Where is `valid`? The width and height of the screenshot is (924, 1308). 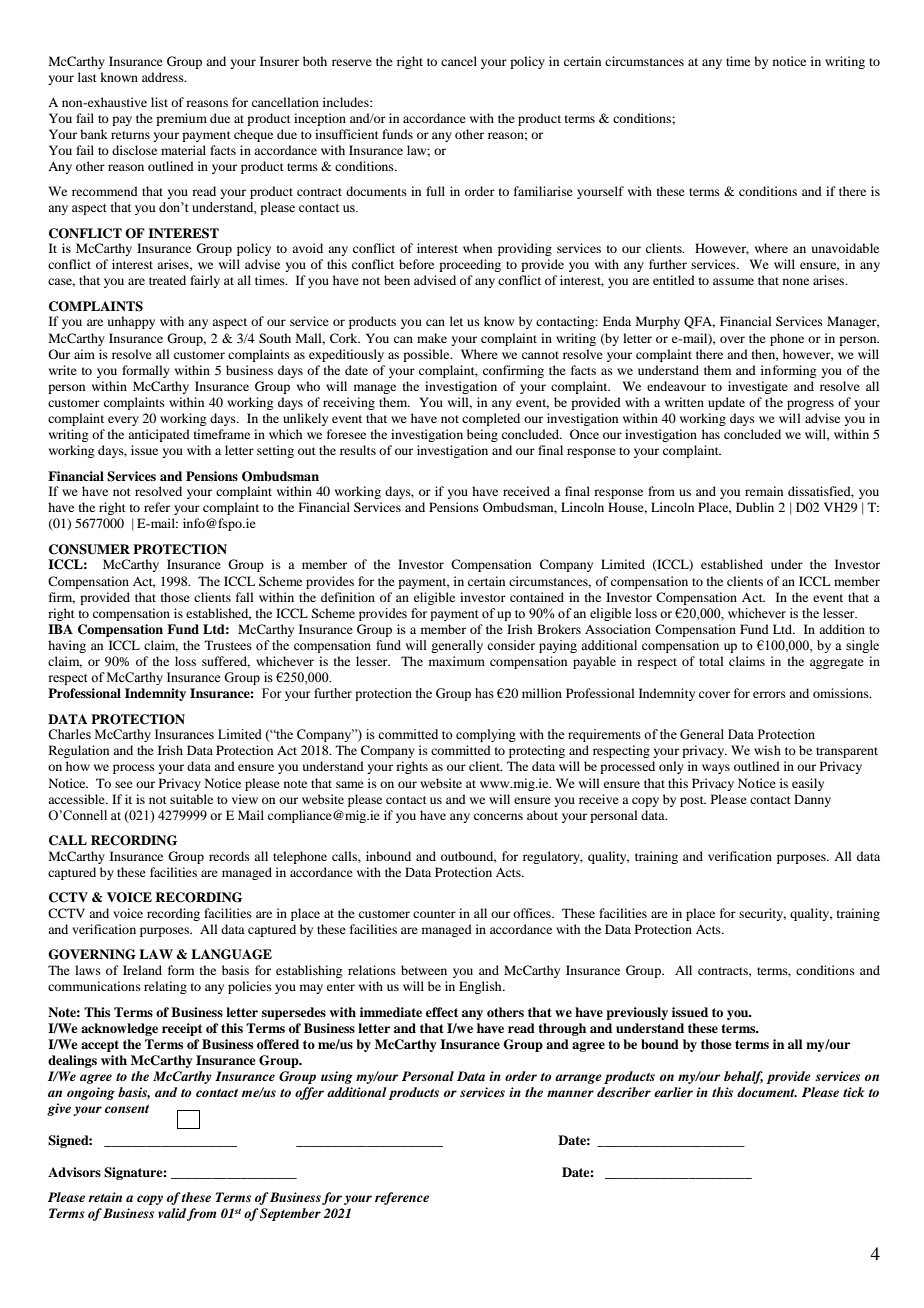 valid is located at coordinates (172, 1213).
